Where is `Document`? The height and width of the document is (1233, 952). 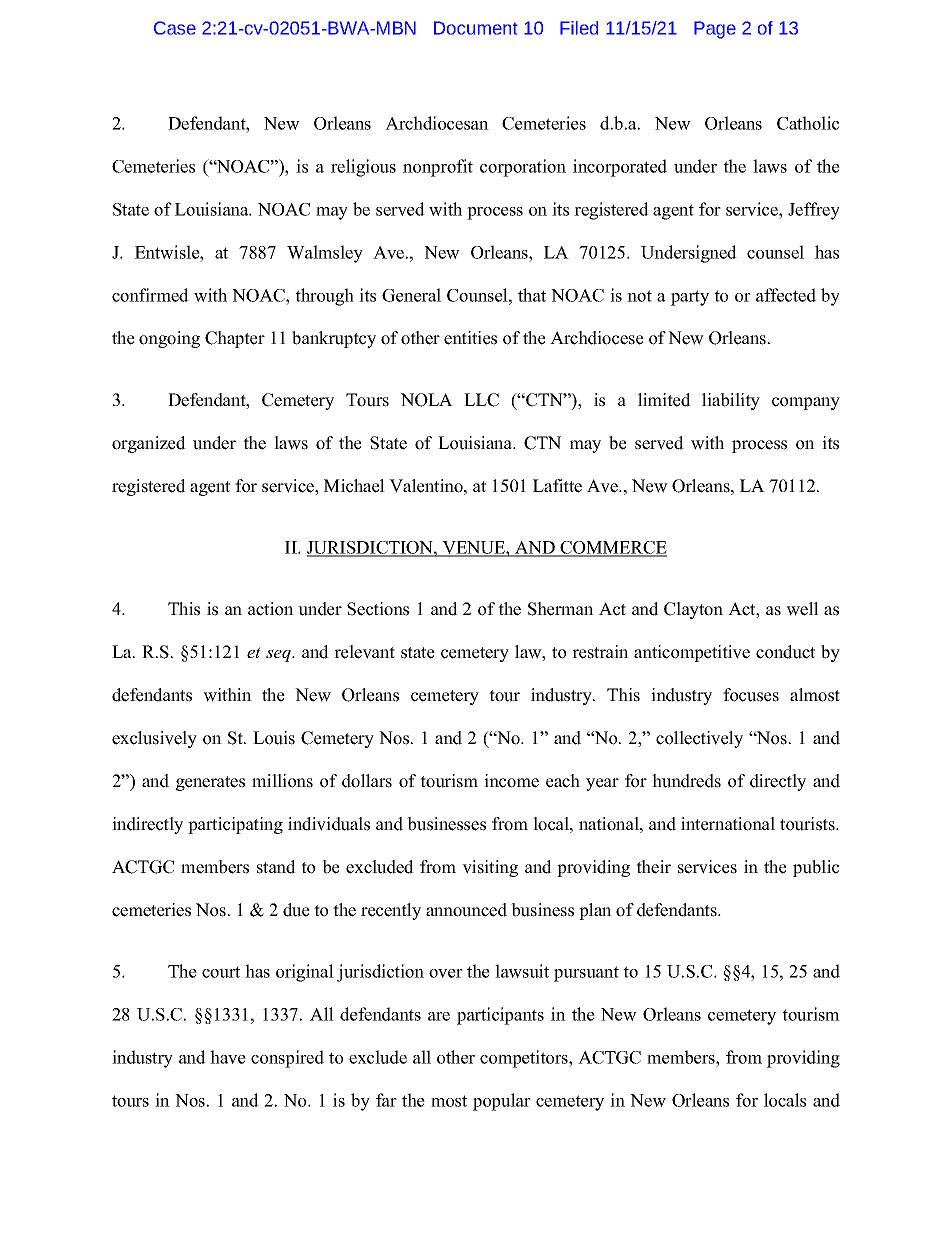 Document is located at coordinates (476, 28).
